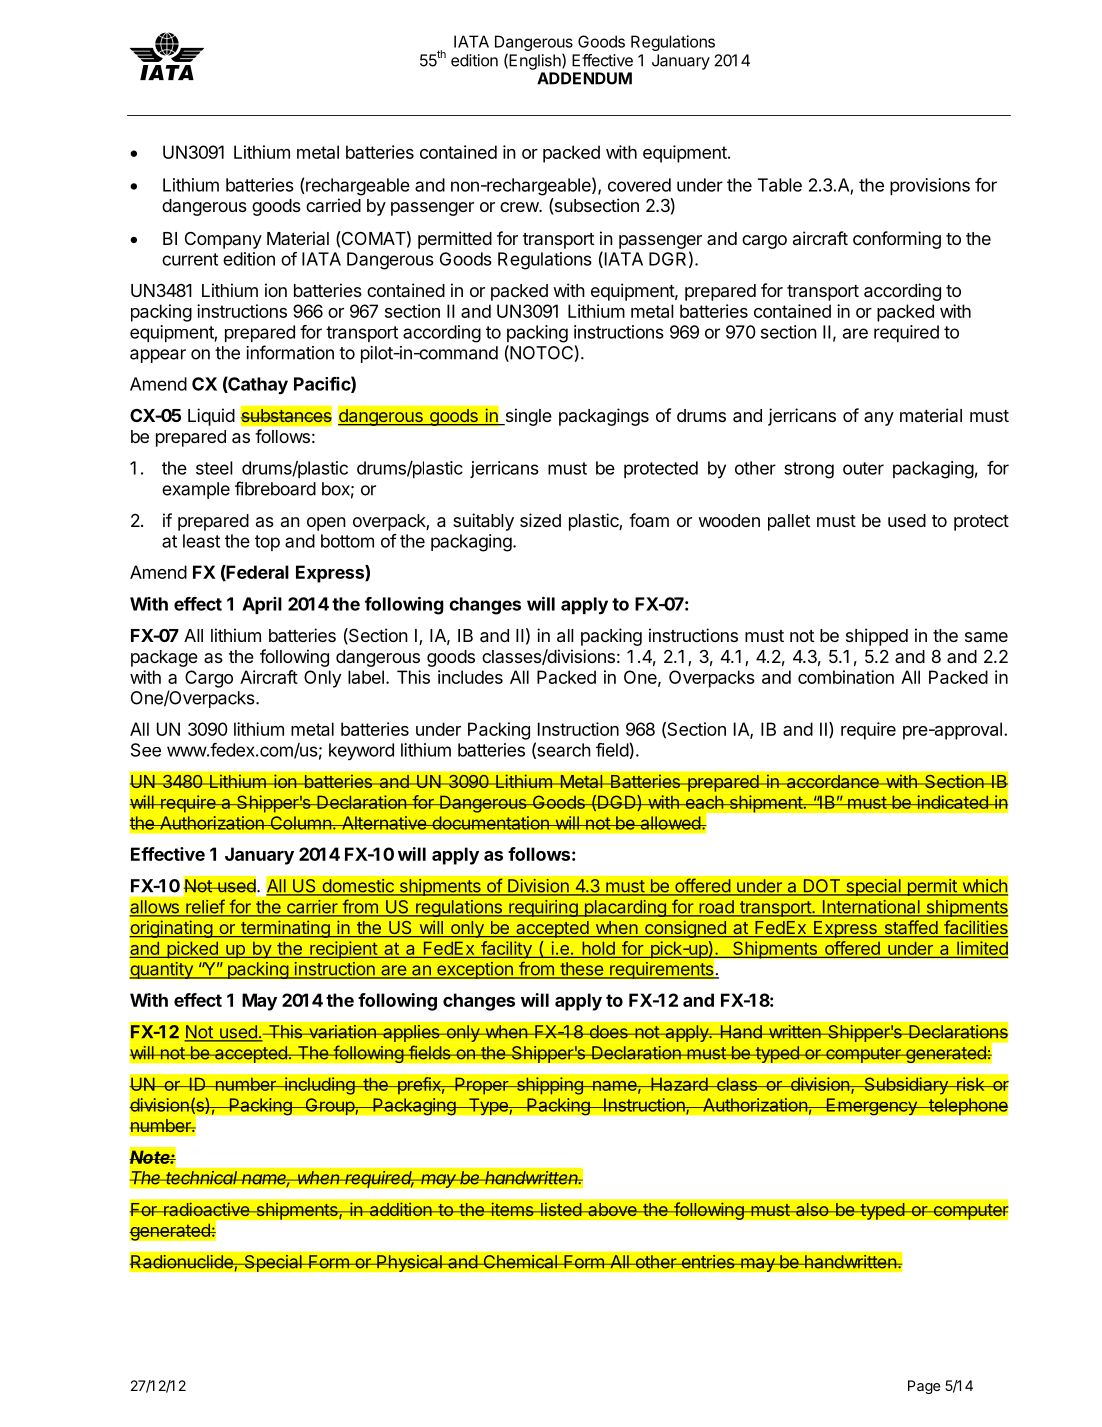 Image resolution: width=1102 pixels, height=1427 pixels. I want to click on provisions, so click(930, 186).
